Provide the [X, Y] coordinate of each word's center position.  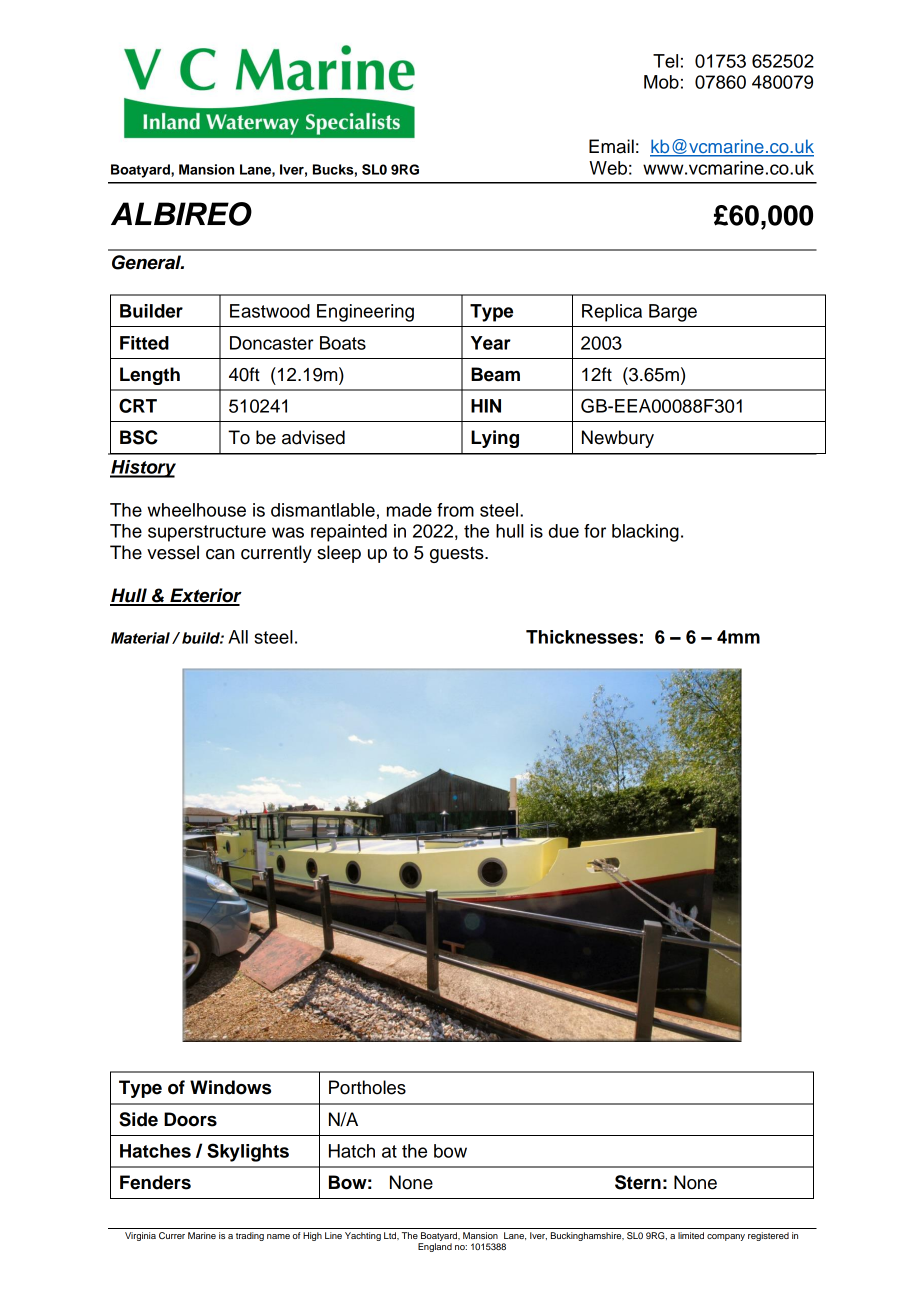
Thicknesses [582, 637]
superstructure [207, 533]
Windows [230, 1087]
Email [611, 146]
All [238, 637]
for [595, 531]
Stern [638, 1182]
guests [458, 555]
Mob [661, 82]
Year [491, 343]
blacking [645, 533]
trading [250, 1236]
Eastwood [270, 311]
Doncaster [272, 343]
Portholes [367, 1087]
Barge [673, 313]
